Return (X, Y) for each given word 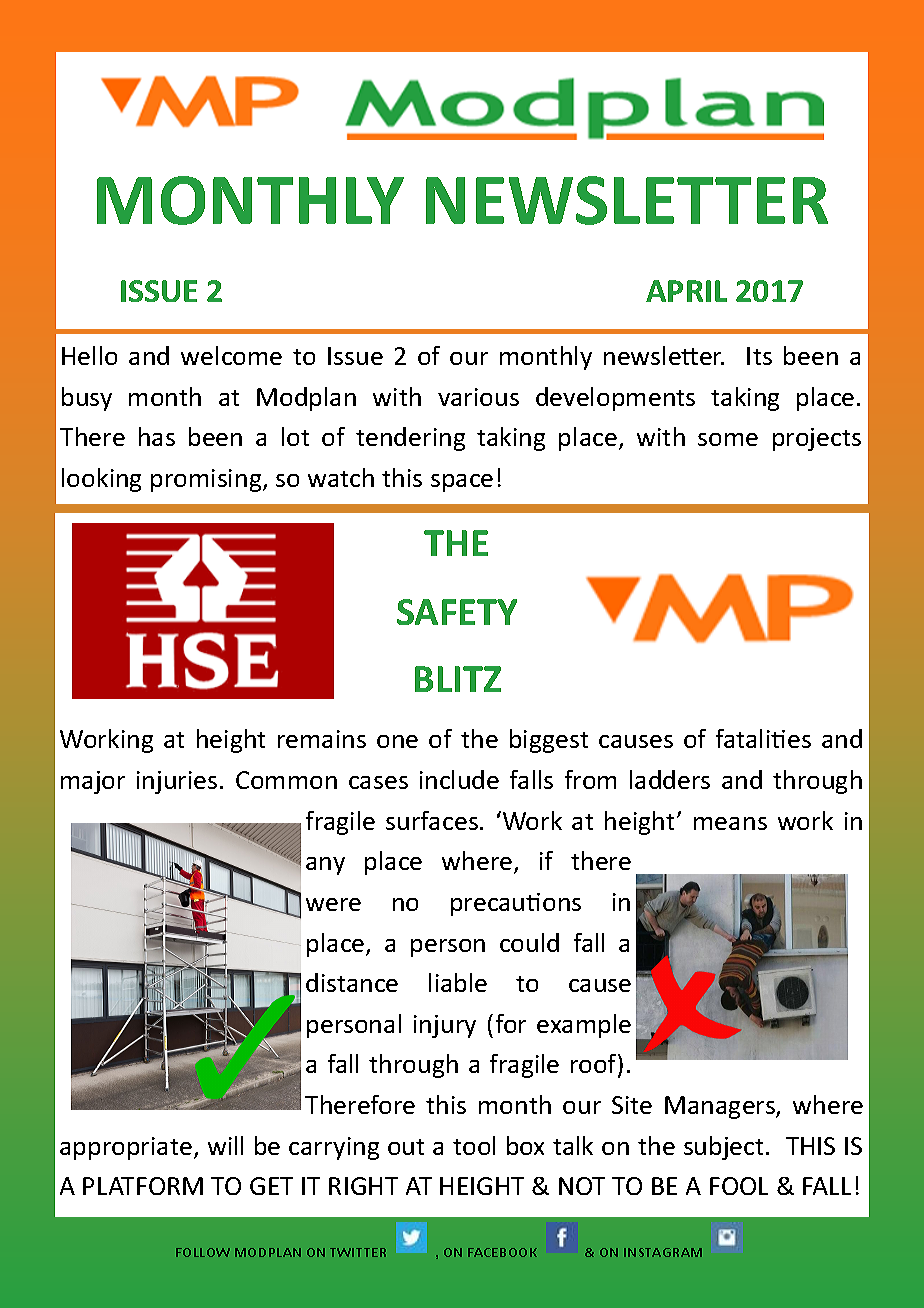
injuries (177, 782)
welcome (231, 355)
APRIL (686, 291)
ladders (670, 779)
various (478, 397)
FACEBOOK (502, 1252)
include (459, 779)
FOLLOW (203, 1252)
